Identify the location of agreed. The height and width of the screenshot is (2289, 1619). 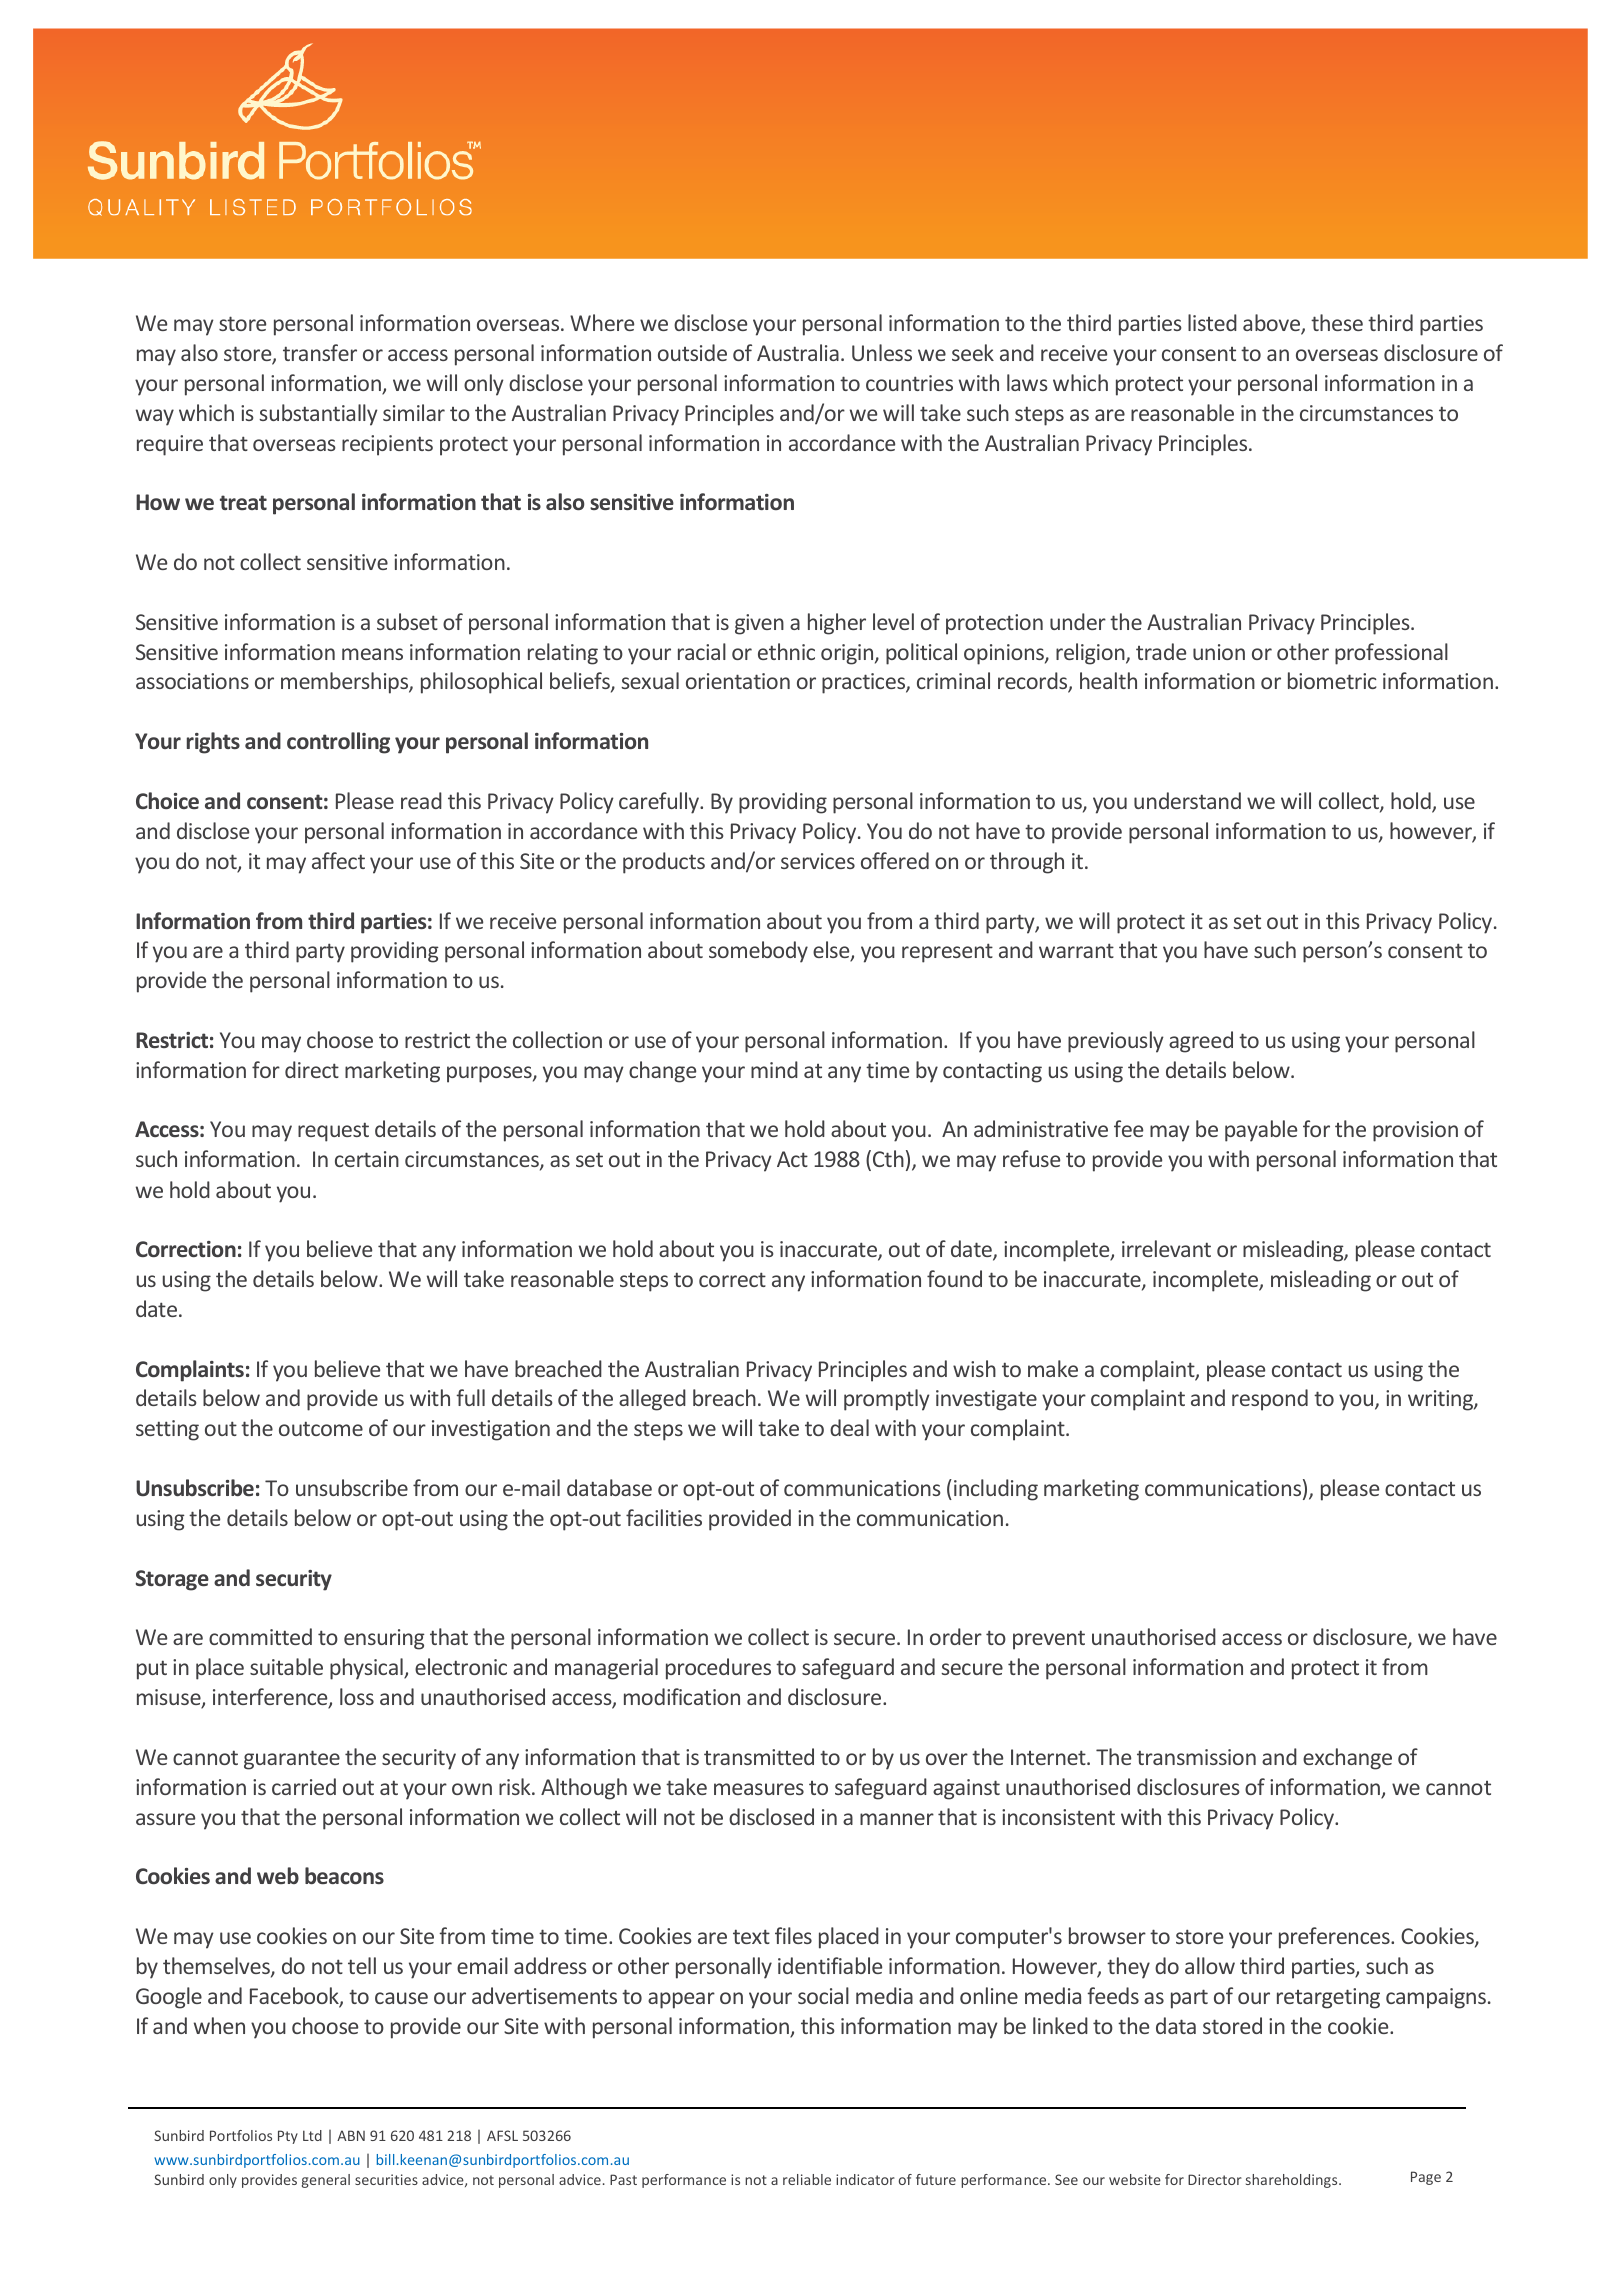
(1201, 1042).
